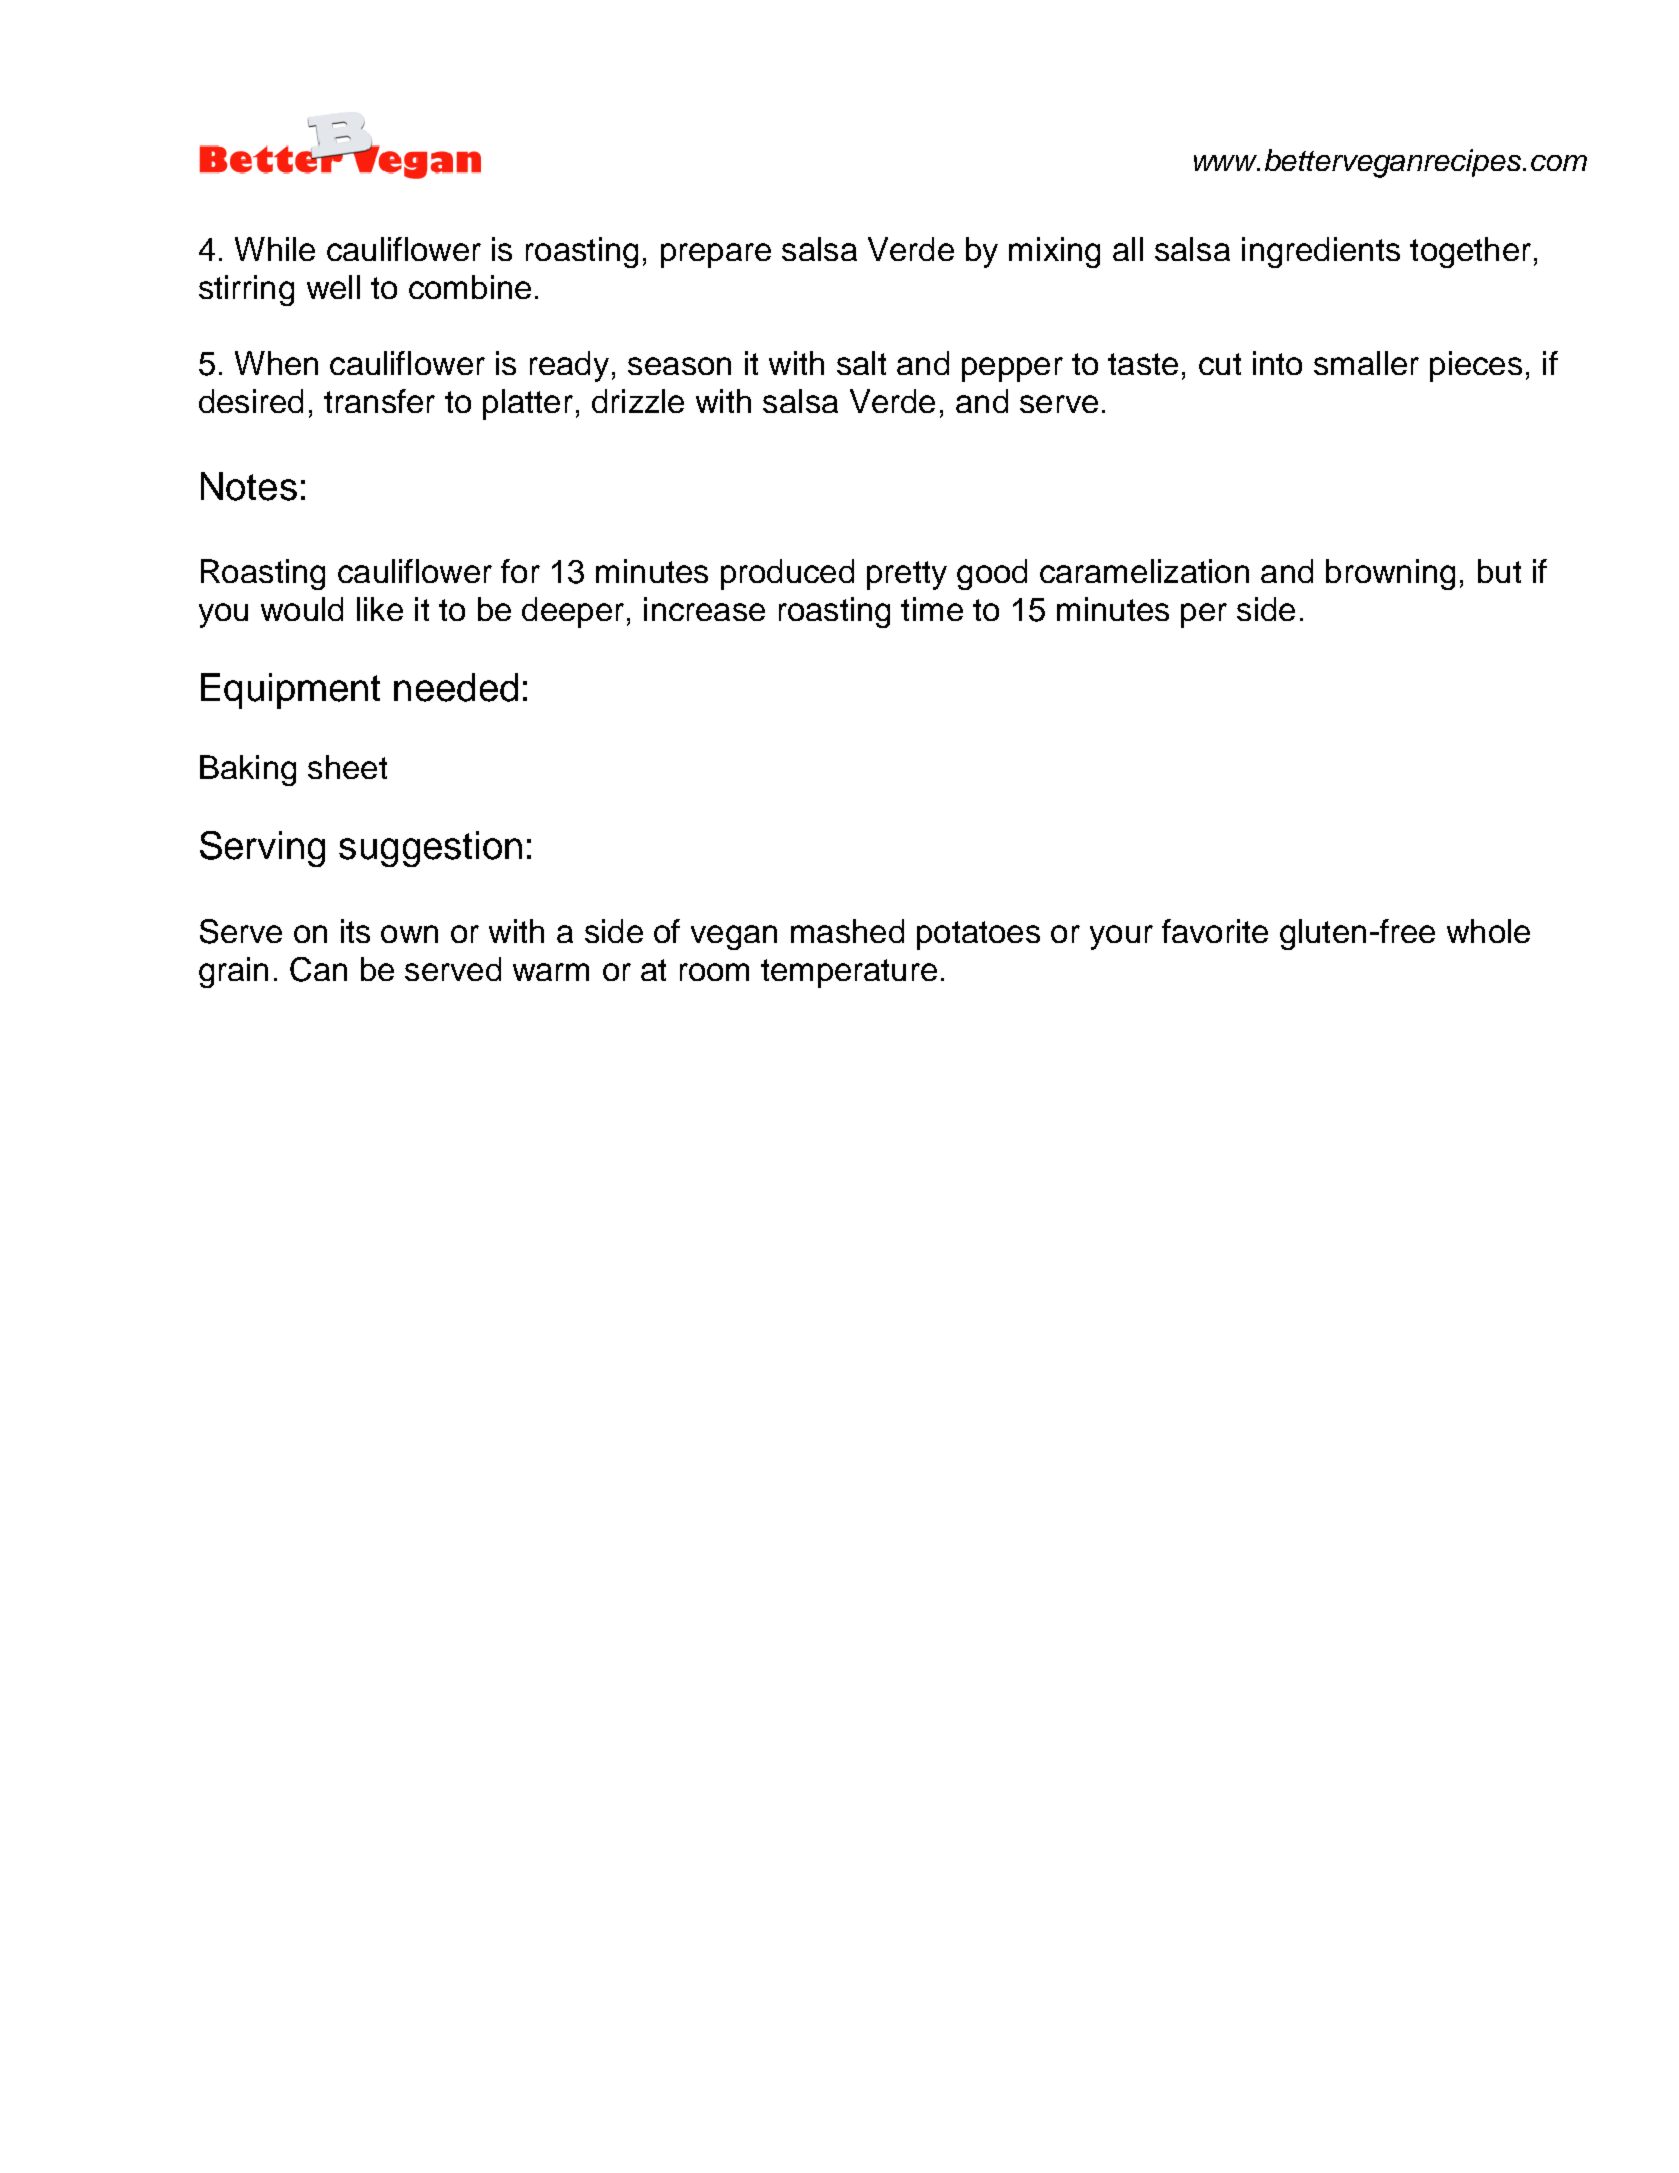 The width and height of the screenshot is (1679, 2173). What do you see at coordinates (430, 849) in the screenshot?
I see `suggestion` at bounding box center [430, 849].
